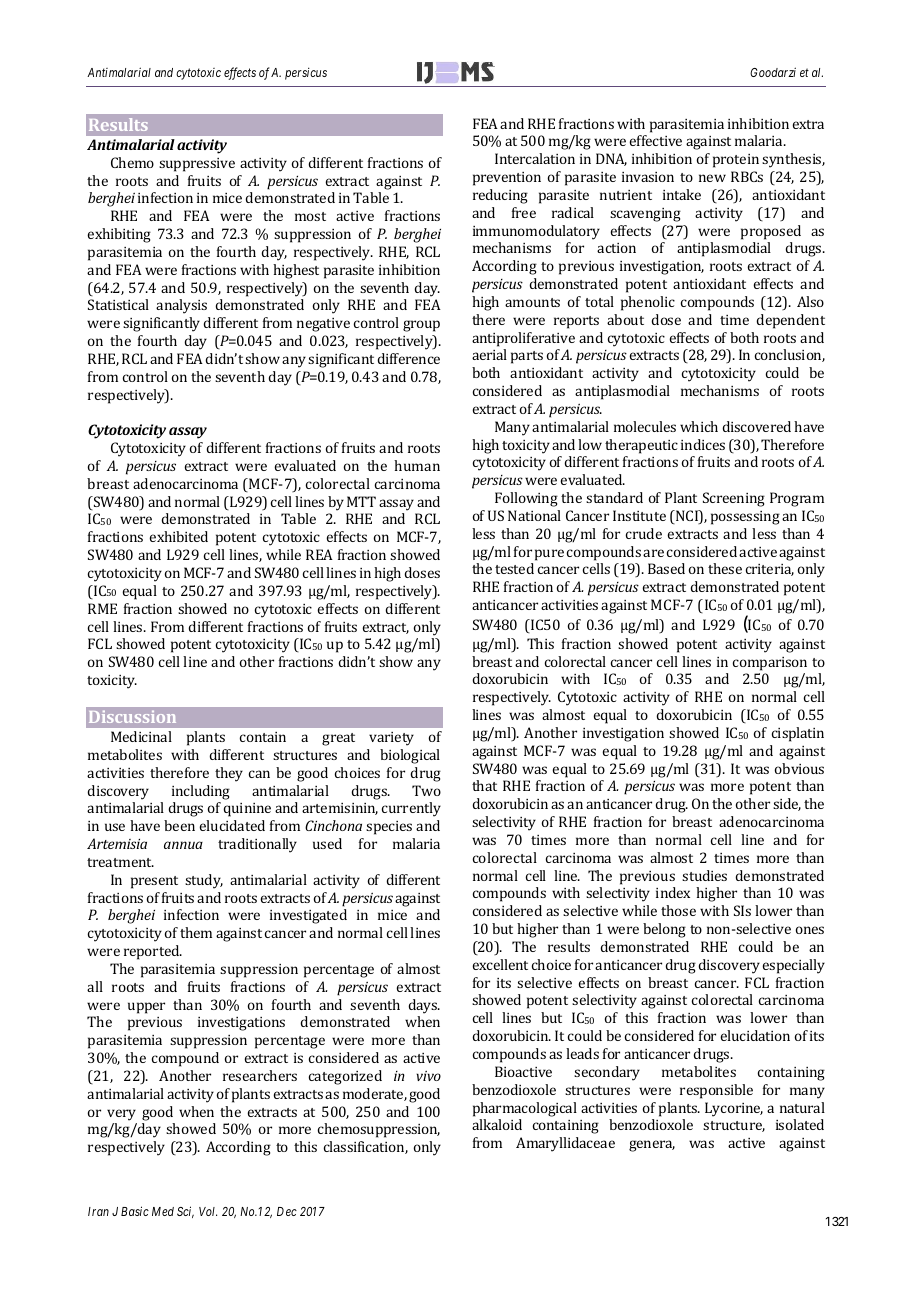 The width and height of the document is (924, 1308). What do you see at coordinates (132, 717) in the document?
I see `Discussion` at bounding box center [132, 717].
